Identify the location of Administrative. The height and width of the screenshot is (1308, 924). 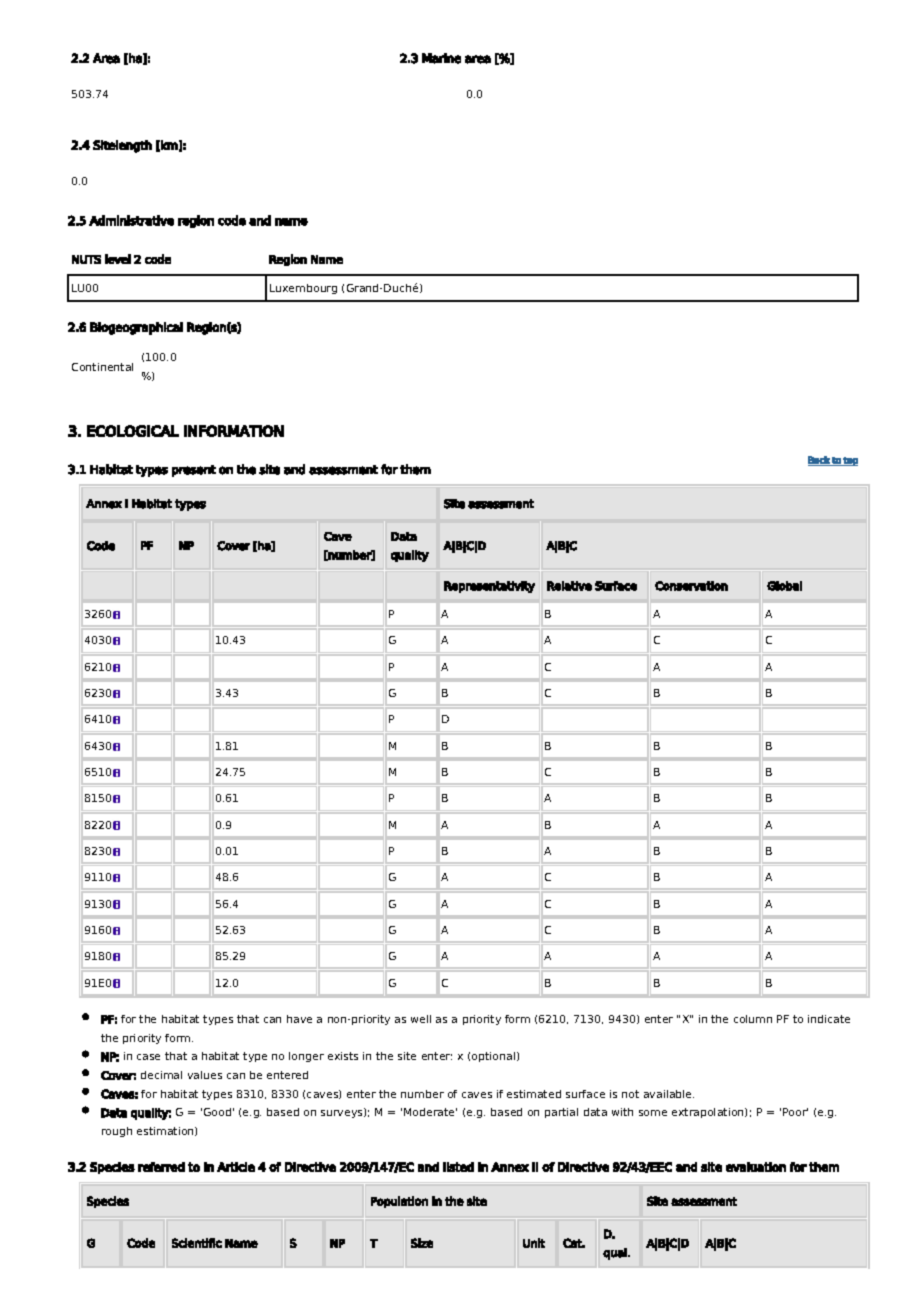
(131, 220).
